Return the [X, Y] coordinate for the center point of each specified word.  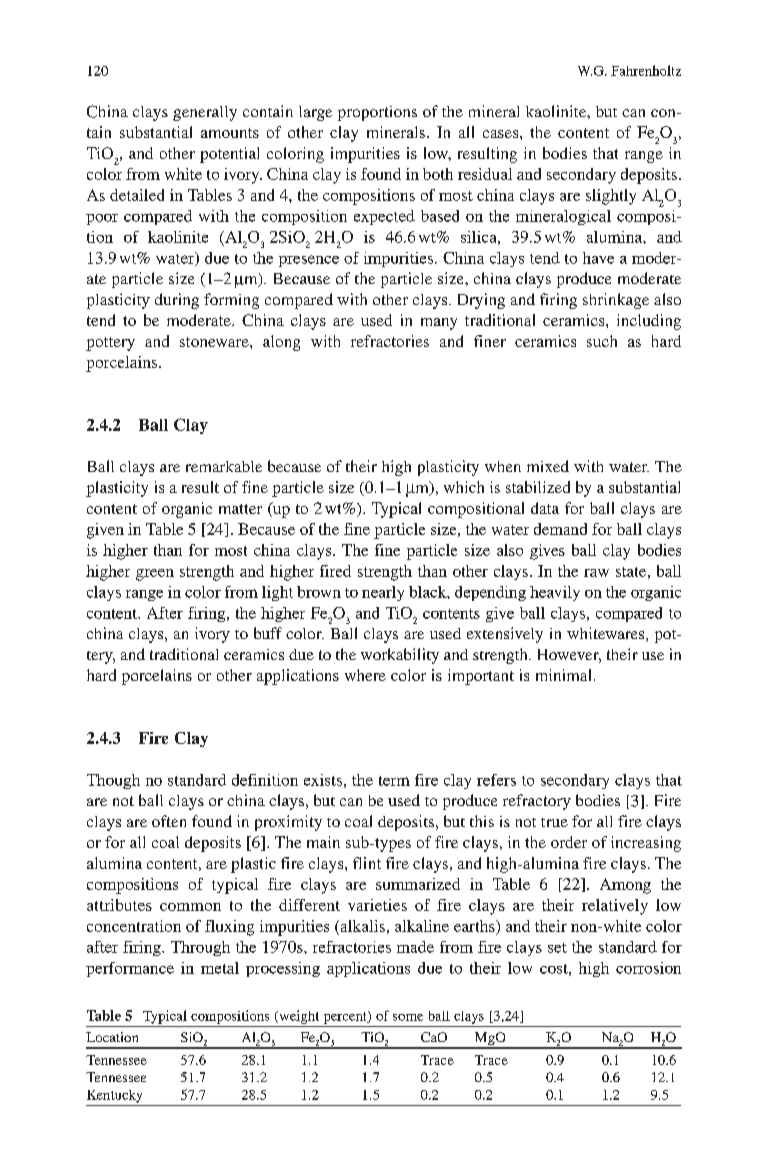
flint [367, 863]
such [602, 341]
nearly [383, 593]
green [155, 575]
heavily [555, 593]
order [569, 842]
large [315, 113]
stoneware [215, 342]
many [439, 324]
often [169, 821]
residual [485, 174]
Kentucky [114, 1096]
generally [205, 113]
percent [346, 1017]
